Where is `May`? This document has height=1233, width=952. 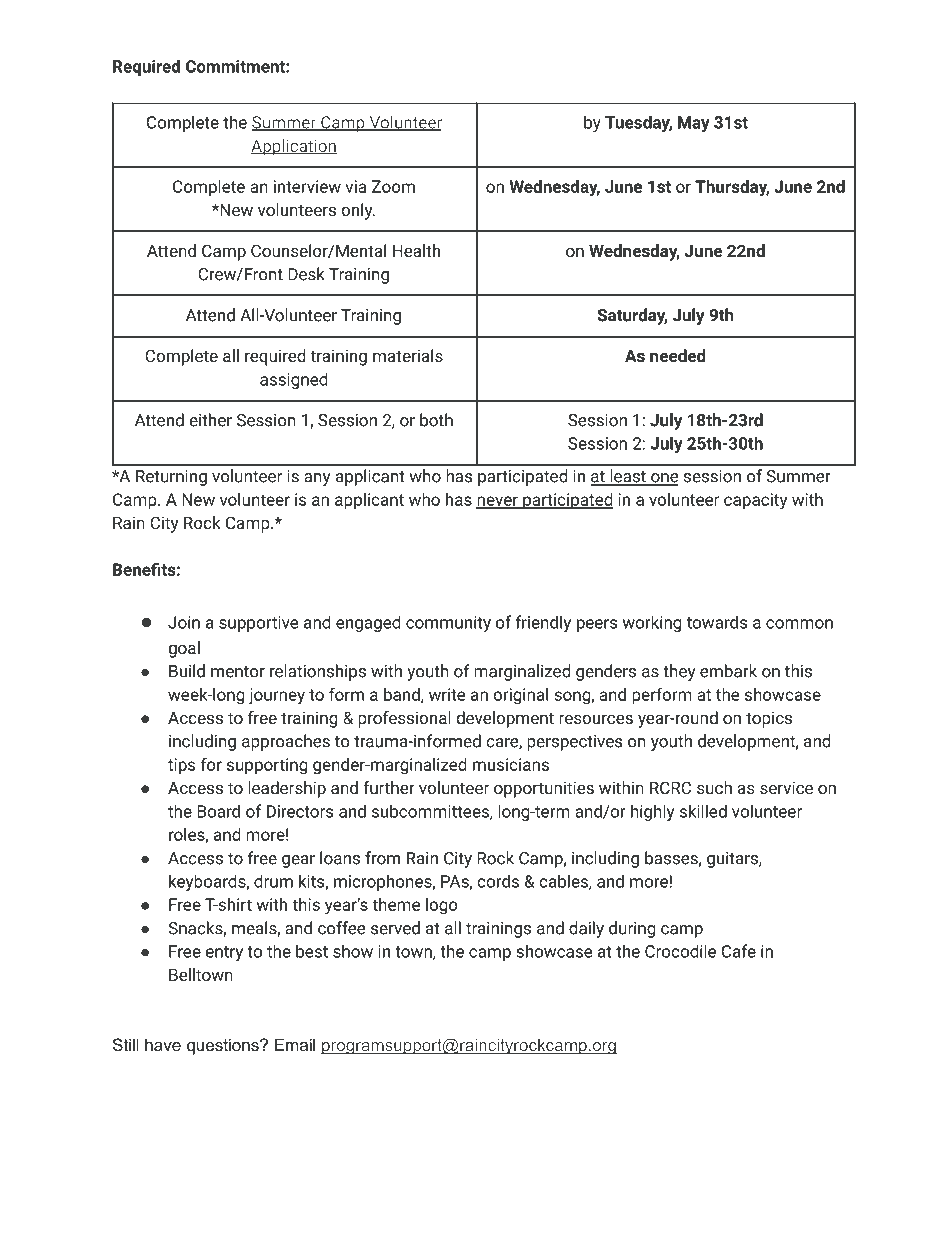
May is located at coordinates (694, 124).
